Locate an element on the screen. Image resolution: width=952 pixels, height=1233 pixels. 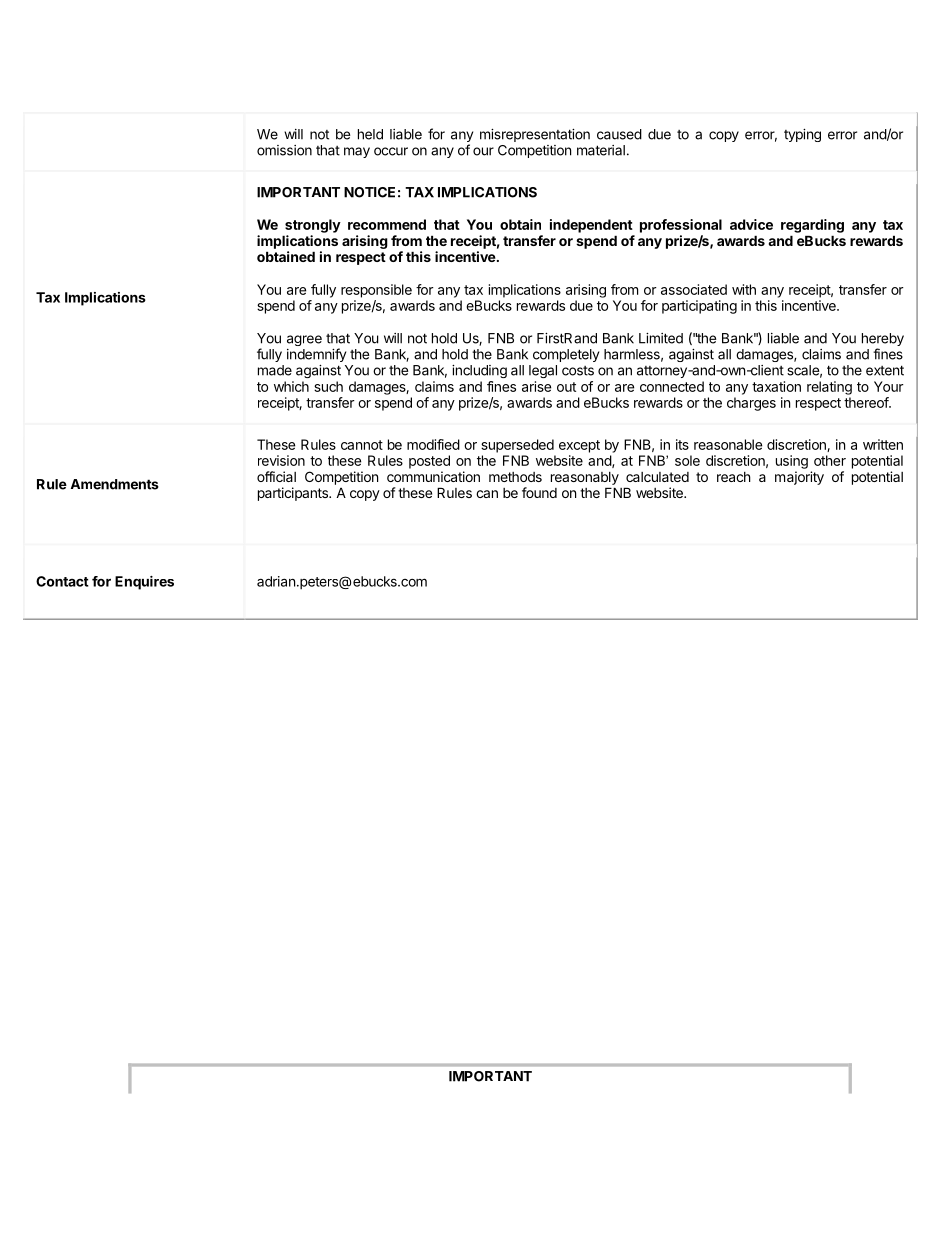
strongly is located at coordinates (313, 226).
